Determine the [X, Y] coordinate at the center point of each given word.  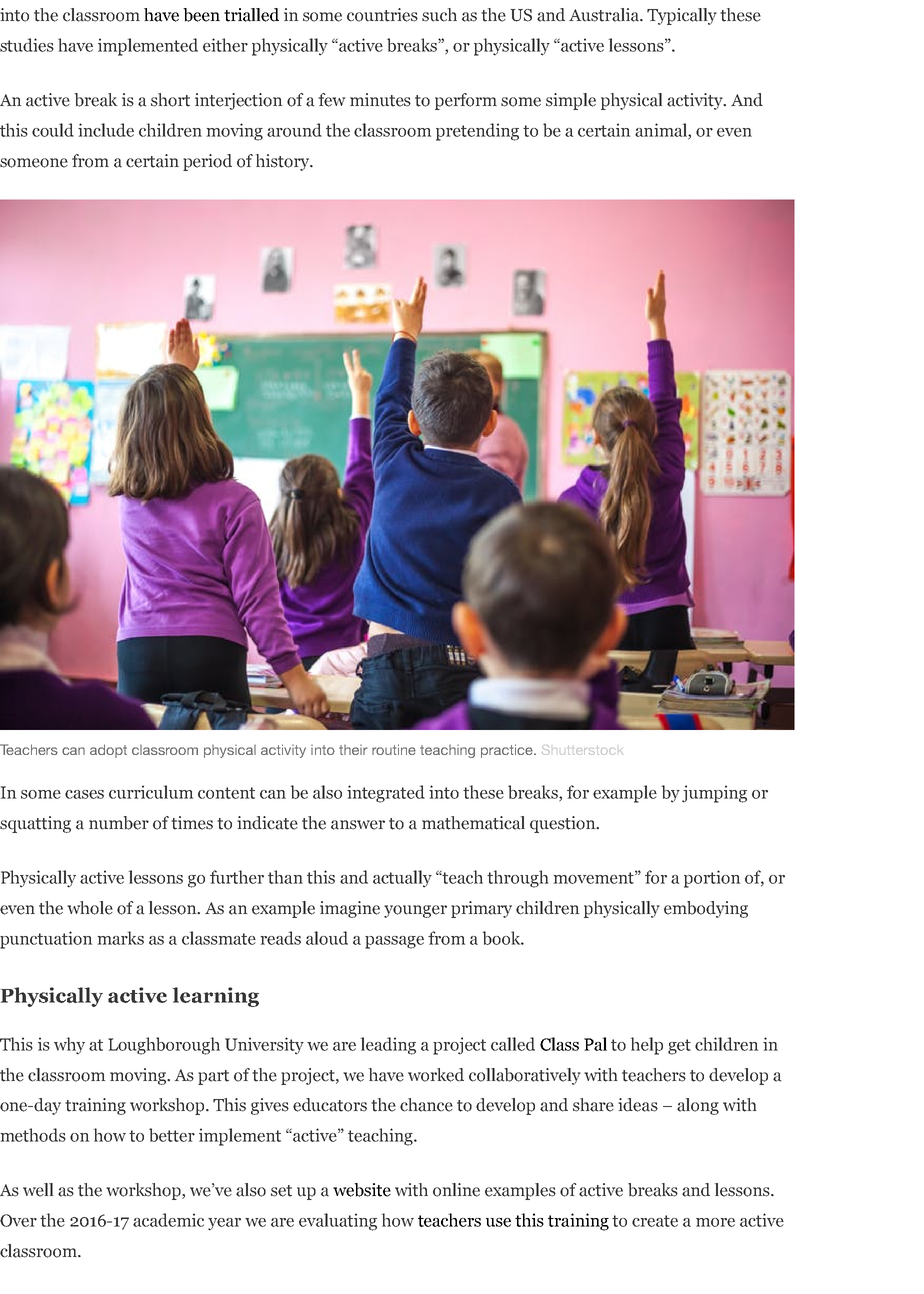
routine [394, 749]
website [362, 1190]
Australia [605, 15]
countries [382, 15]
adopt [108, 751]
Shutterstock [582, 750]
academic [168, 1220]
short [170, 100]
